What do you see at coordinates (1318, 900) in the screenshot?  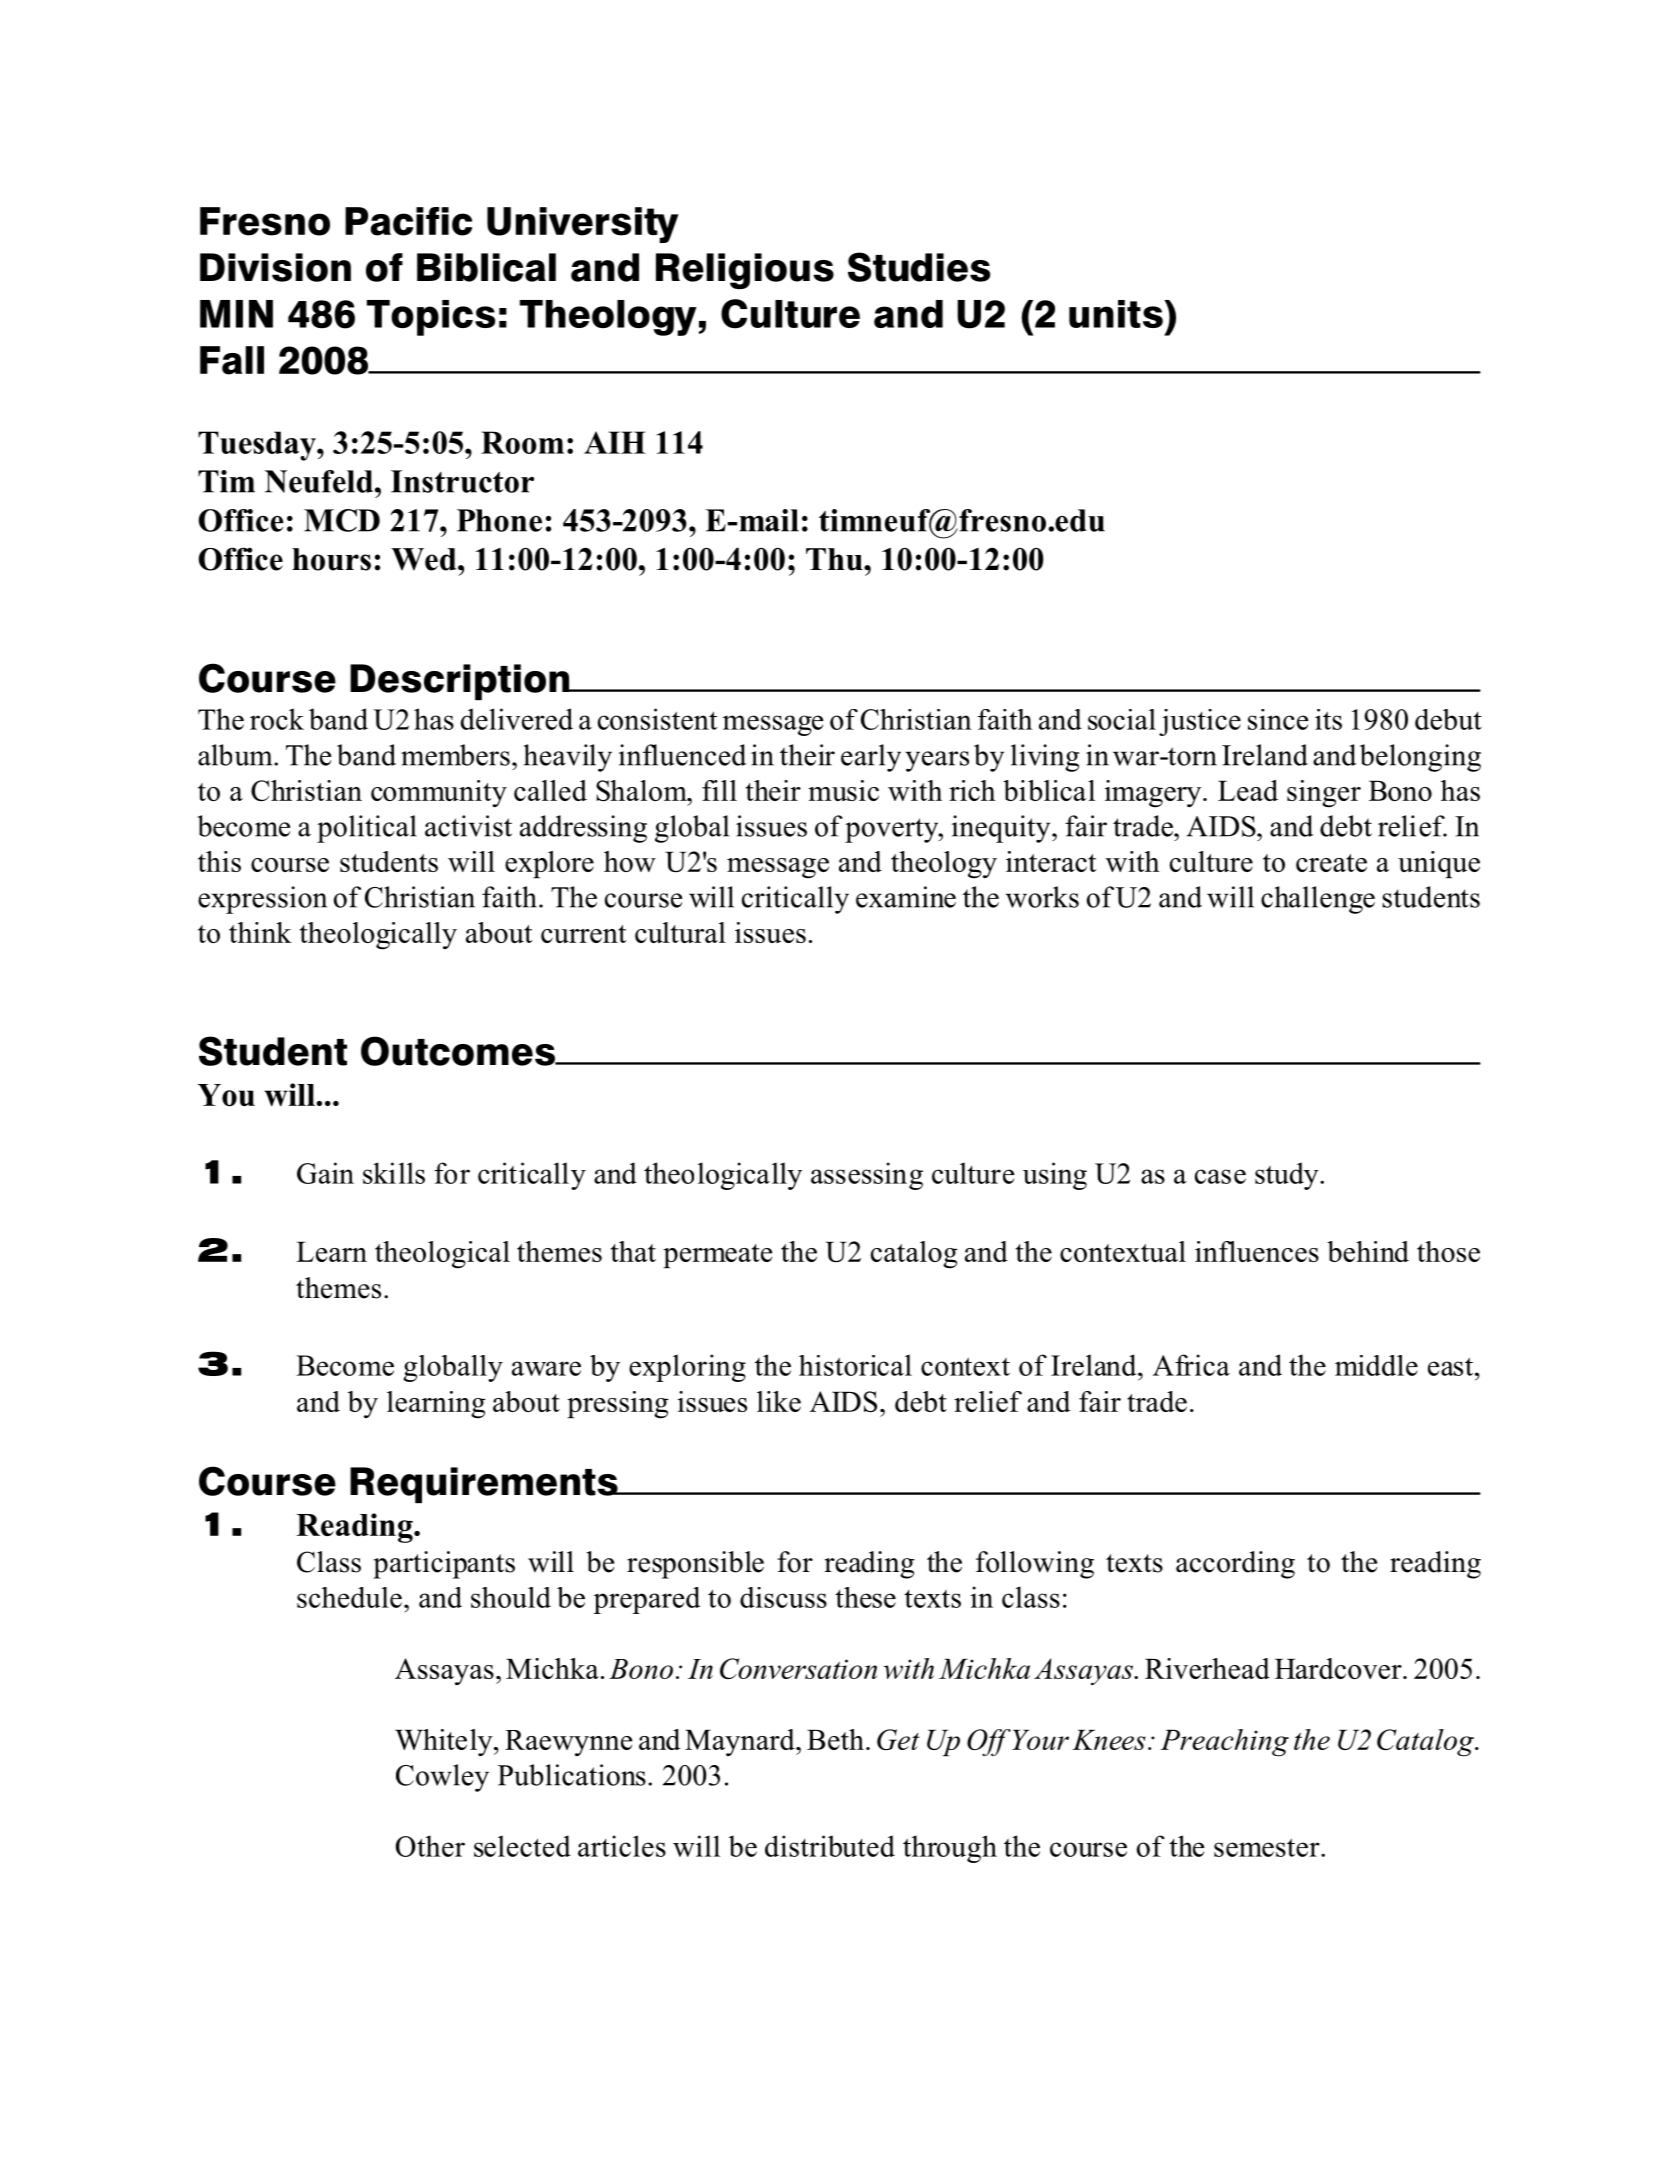 I see `challenge` at bounding box center [1318, 900].
